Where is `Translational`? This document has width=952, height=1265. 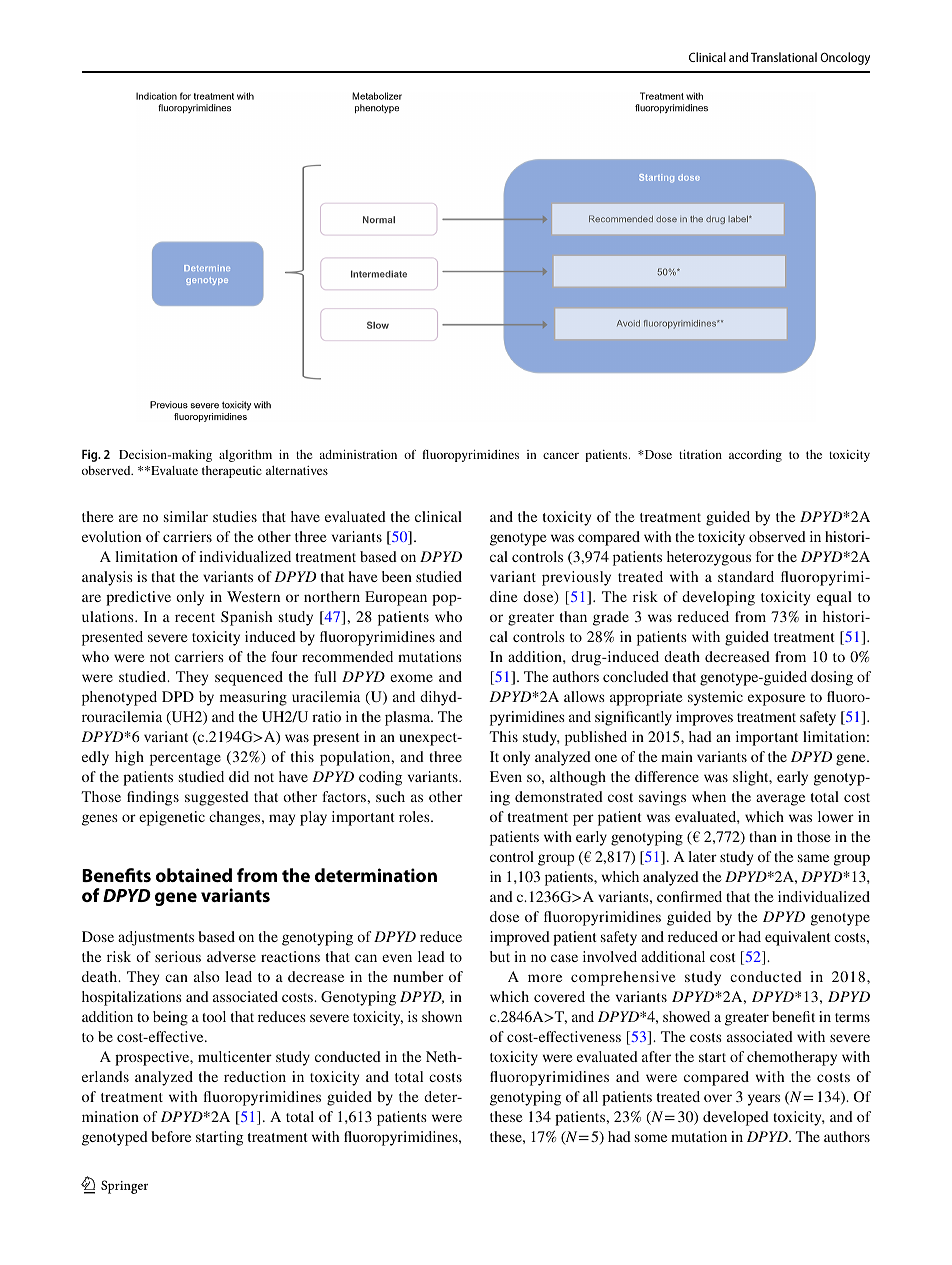
Translational is located at coordinates (784, 57).
